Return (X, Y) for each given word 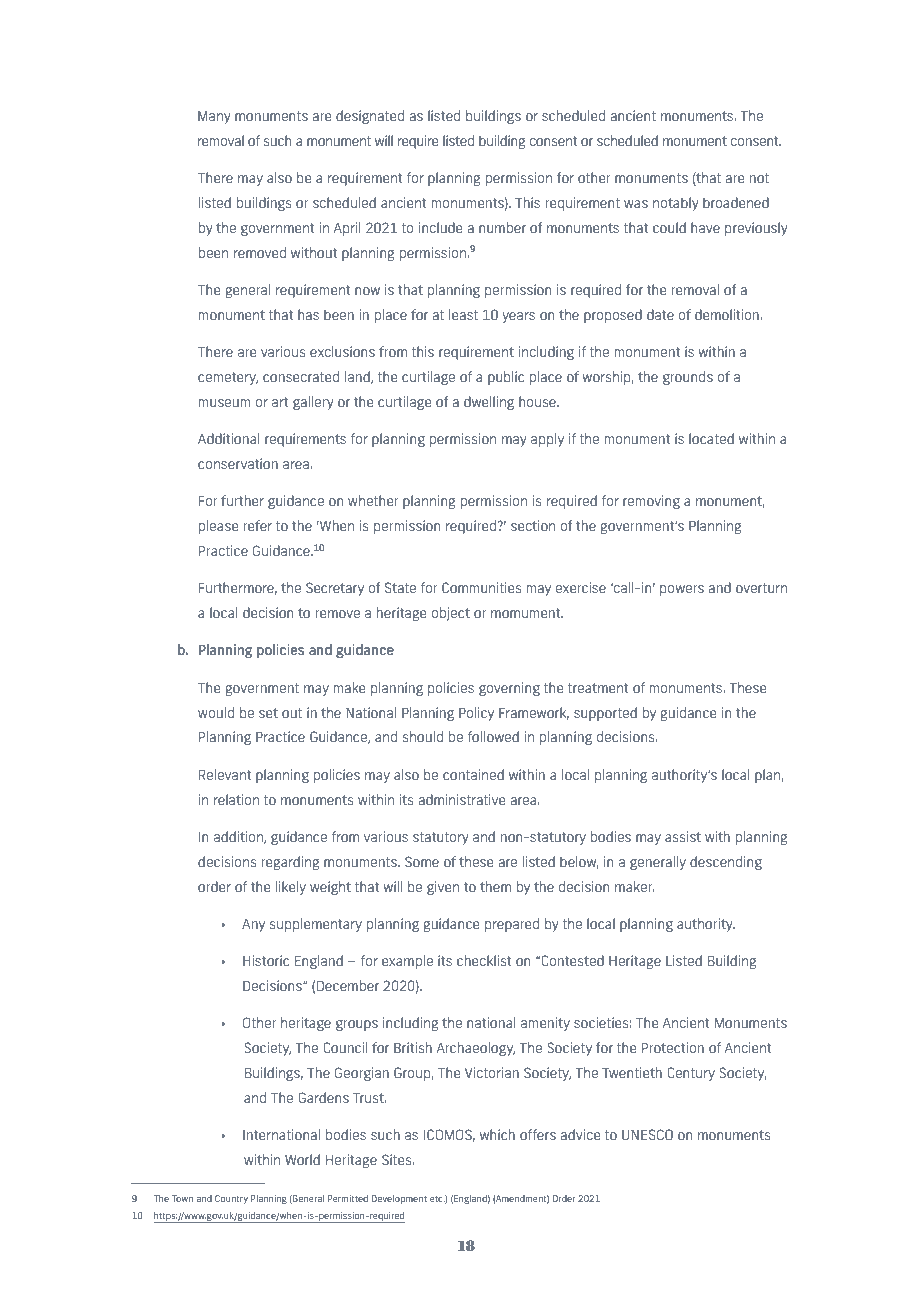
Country (231, 1199)
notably (676, 204)
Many (214, 117)
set (268, 713)
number (502, 227)
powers (682, 590)
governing (509, 689)
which (497, 1134)
